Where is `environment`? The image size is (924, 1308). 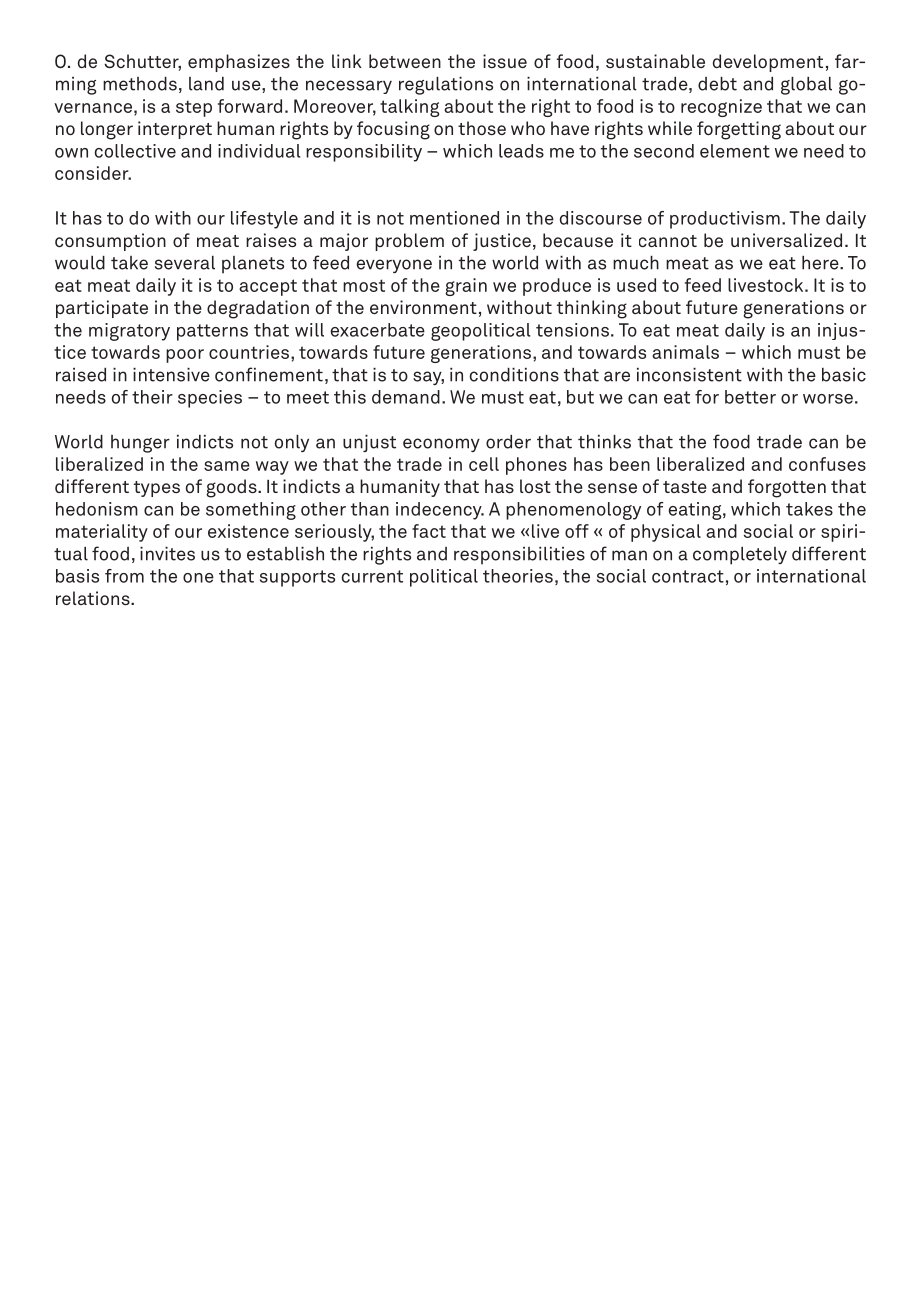
environment is located at coordinates (423, 307).
